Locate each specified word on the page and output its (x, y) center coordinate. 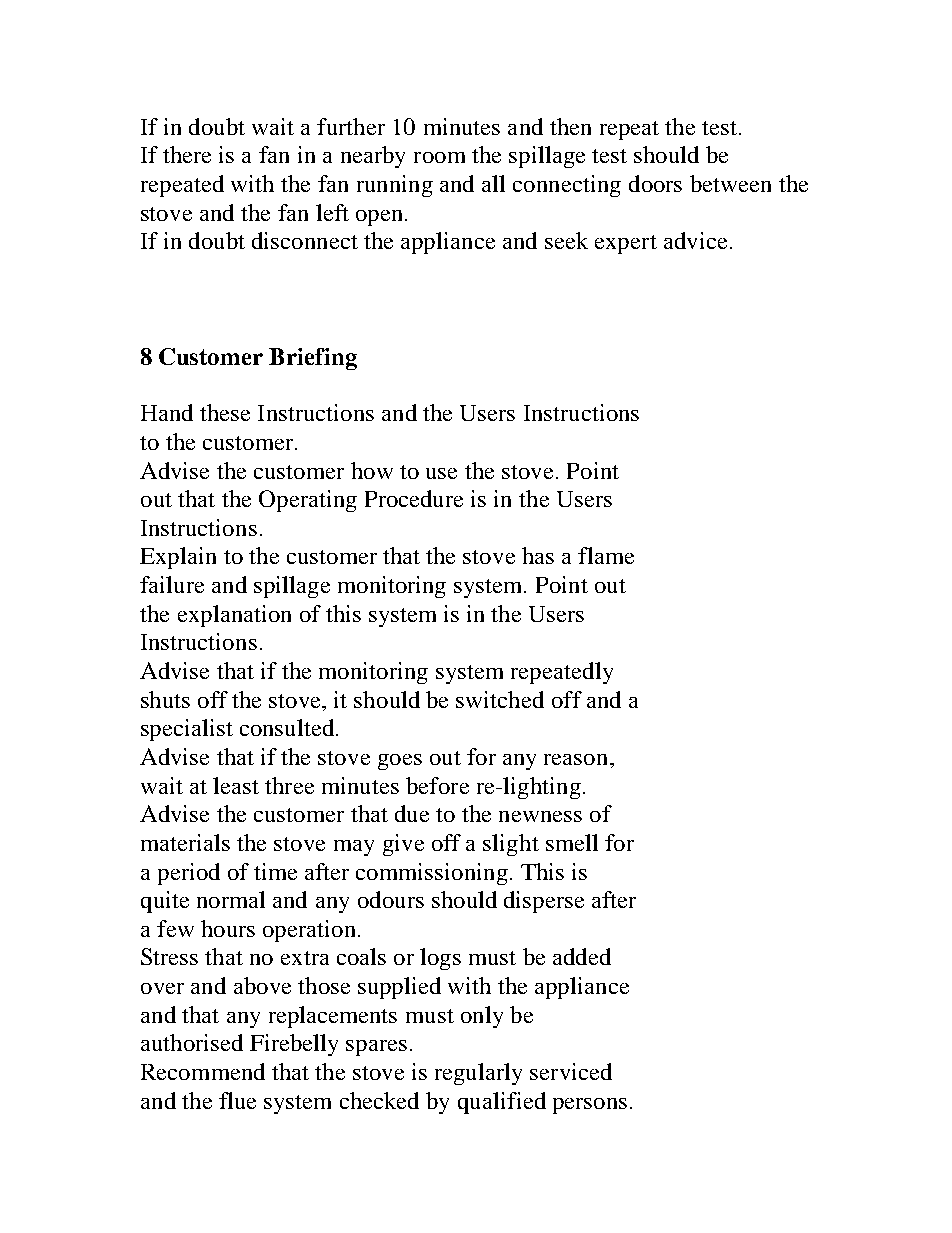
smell (572, 842)
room (439, 157)
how (372, 470)
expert (626, 244)
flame (606, 555)
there (187, 154)
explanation (234, 616)
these (225, 412)
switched (500, 699)
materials (185, 842)
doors (655, 183)
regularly (478, 1074)
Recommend (203, 1071)
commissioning (432, 874)
